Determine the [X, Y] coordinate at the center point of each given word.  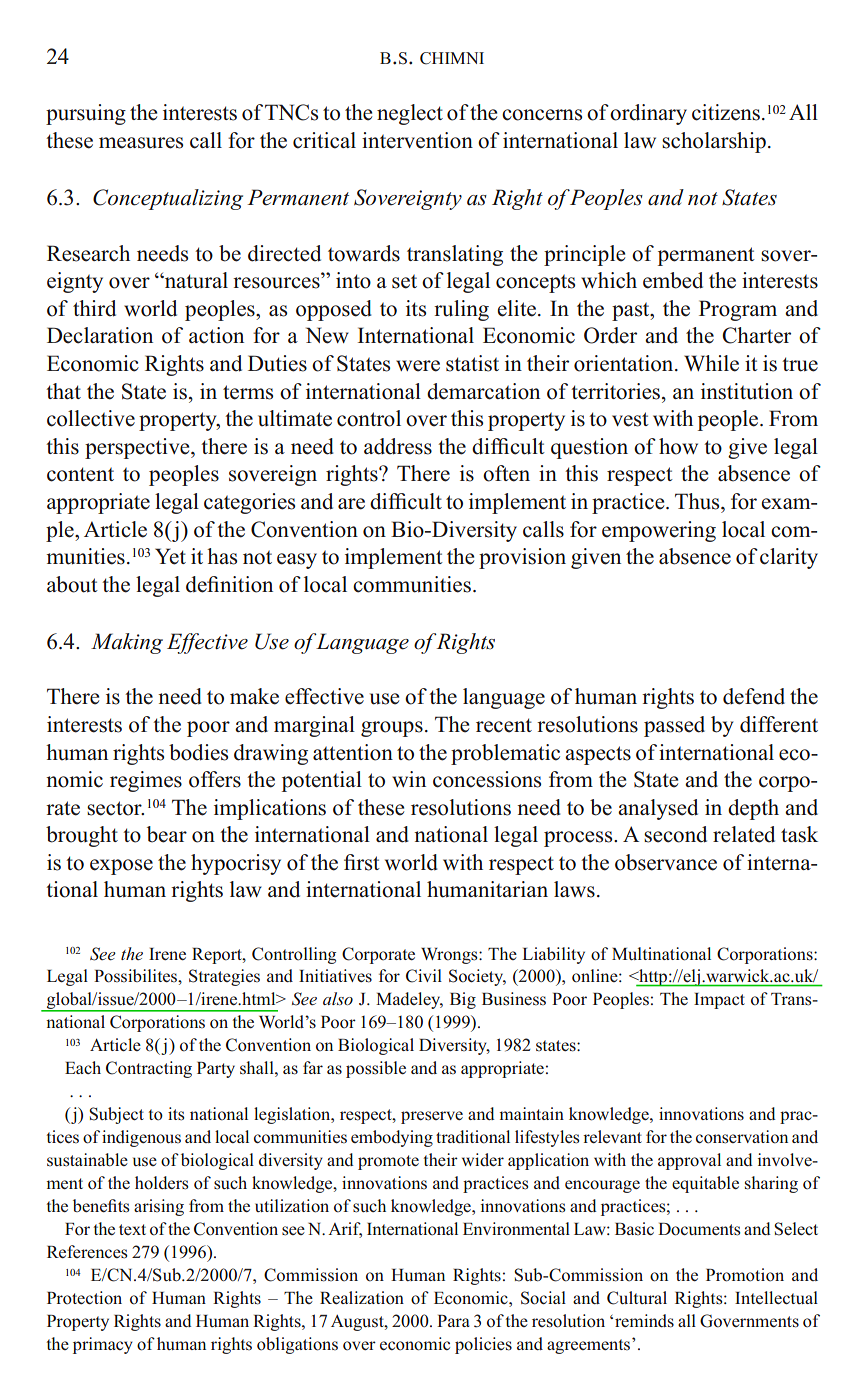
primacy [103, 1345]
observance [666, 862]
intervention [417, 140]
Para [453, 1321]
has [222, 556]
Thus [698, 501]
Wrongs [450, 956]
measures [141, 143]
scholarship [714, 142]
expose [121, 867]
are [351, 504]
